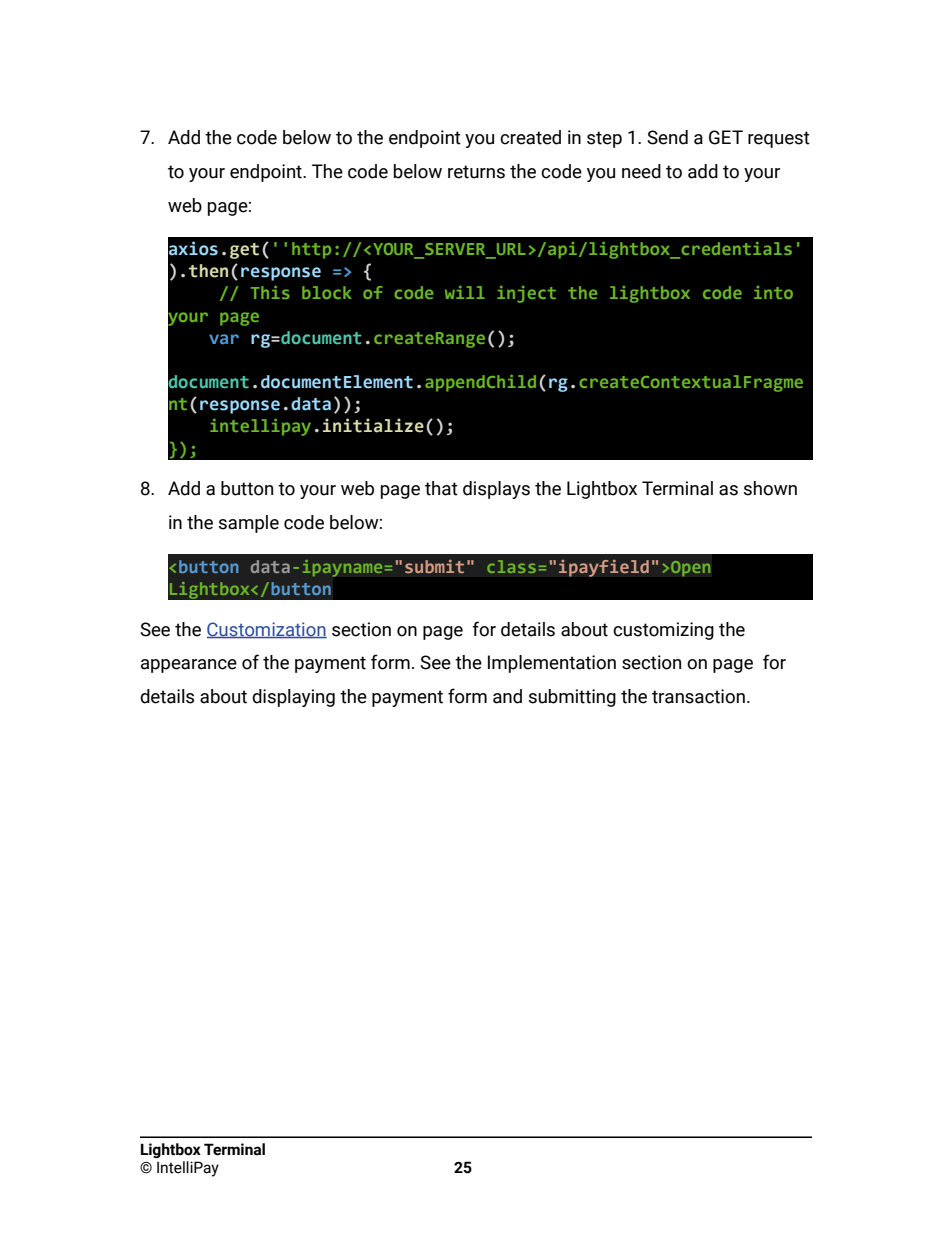  I want to click on var, so click(224, 339).
